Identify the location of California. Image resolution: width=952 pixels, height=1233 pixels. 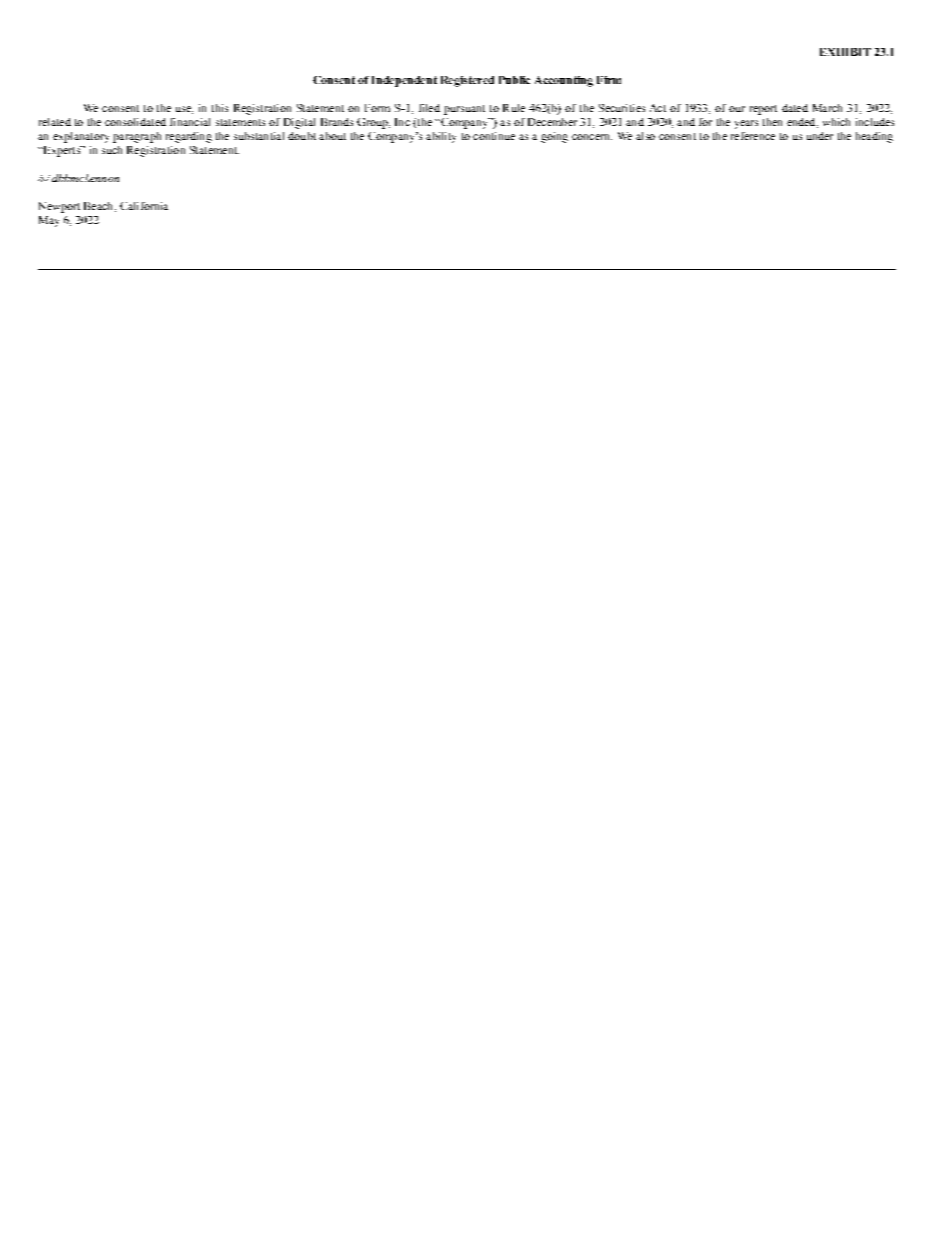
(144, 206).
